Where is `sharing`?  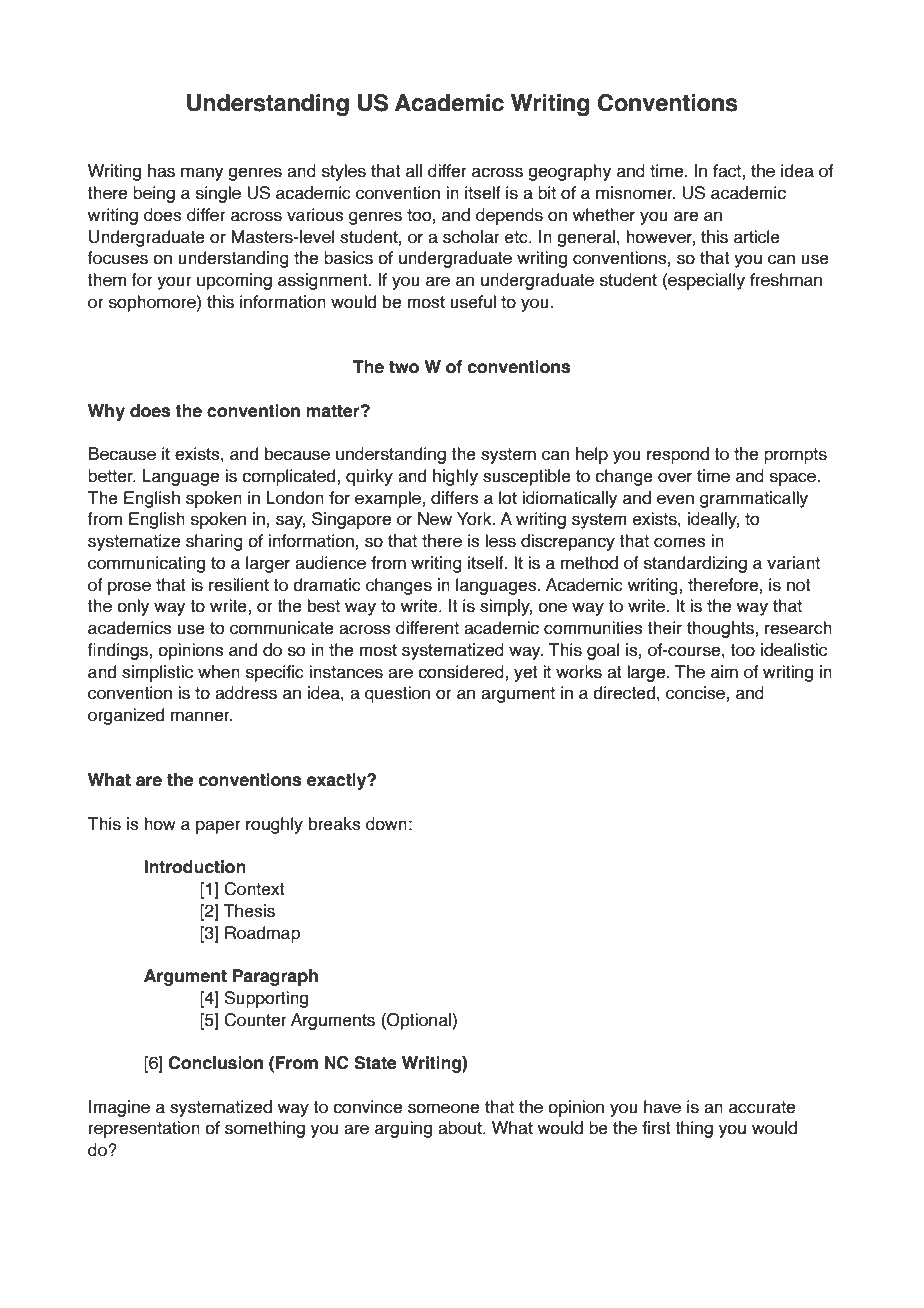 sharing is located at coordinates (214, 542).
